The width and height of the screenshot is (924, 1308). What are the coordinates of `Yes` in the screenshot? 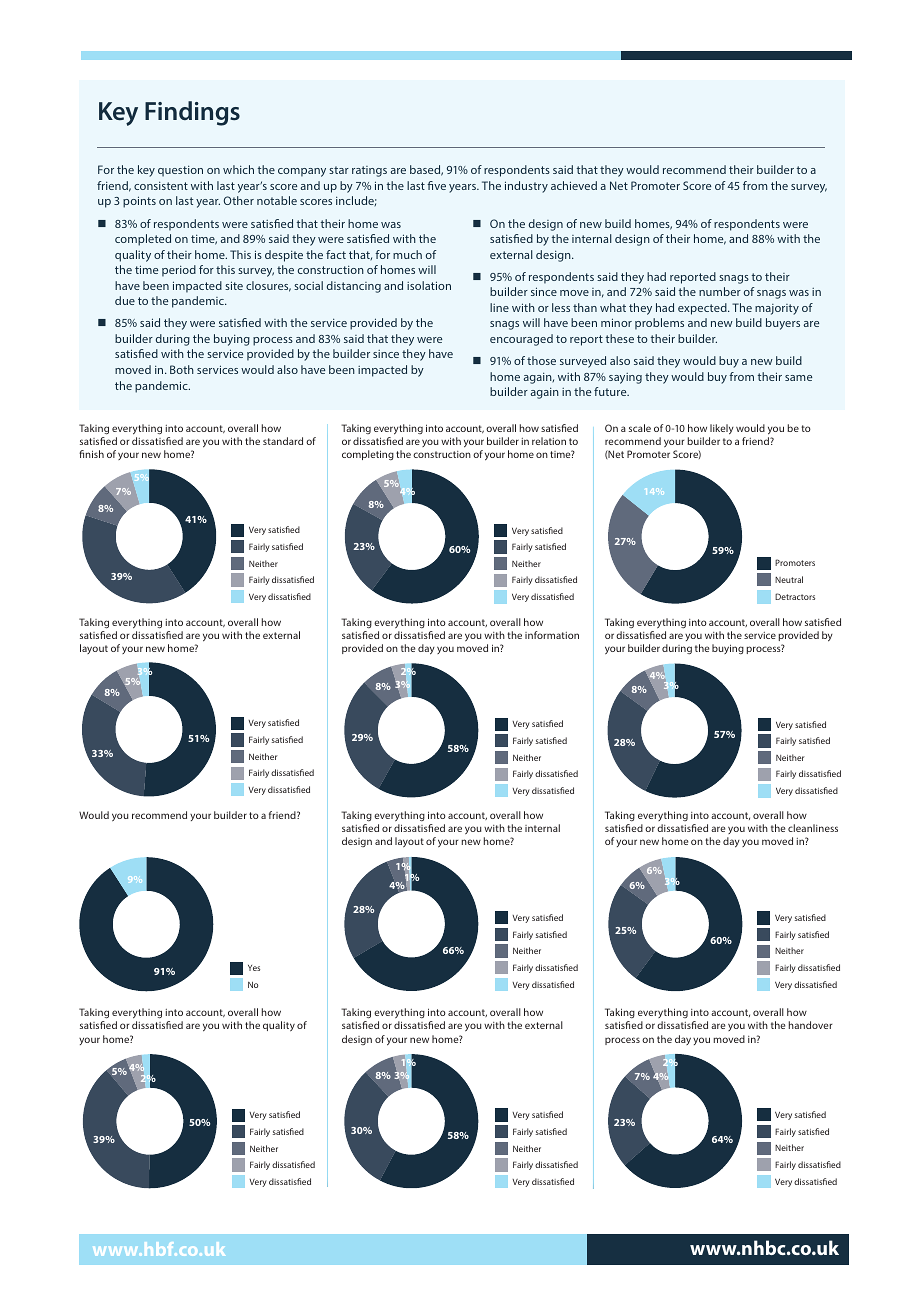 It's located at (254, 968).
